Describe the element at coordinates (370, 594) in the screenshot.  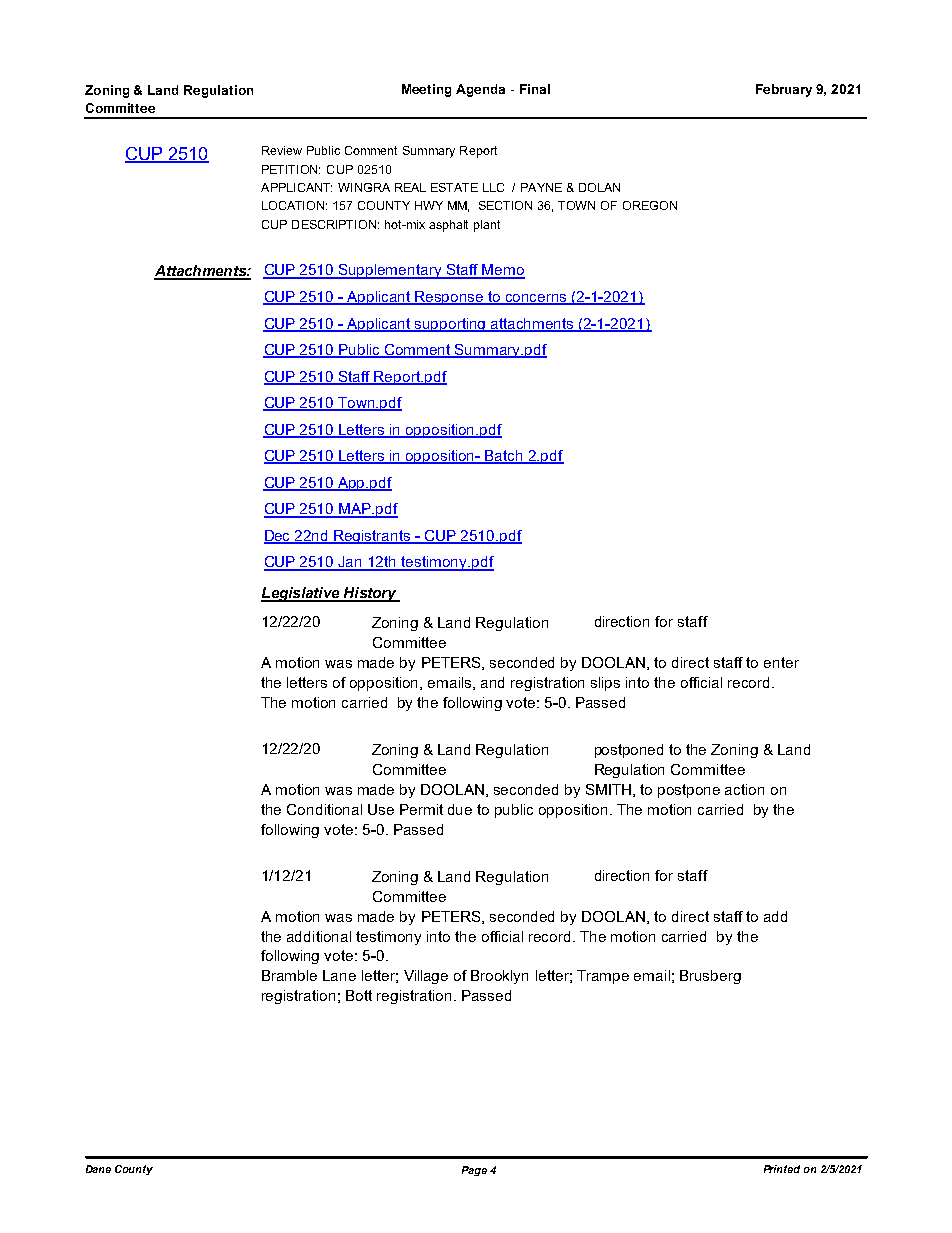
I see `History` at that location.
